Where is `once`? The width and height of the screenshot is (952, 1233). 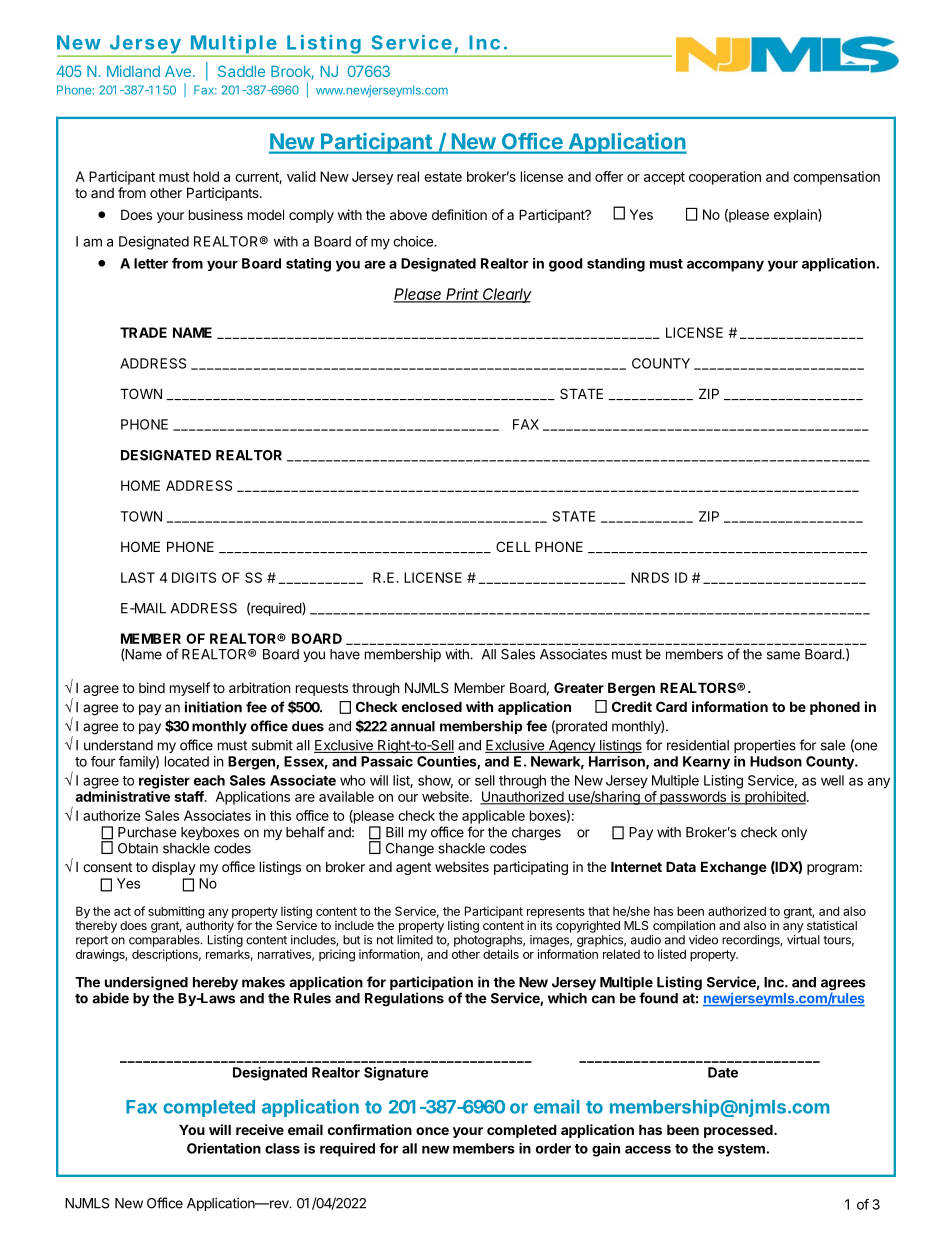
once is located at coordinates (432, 1131).
